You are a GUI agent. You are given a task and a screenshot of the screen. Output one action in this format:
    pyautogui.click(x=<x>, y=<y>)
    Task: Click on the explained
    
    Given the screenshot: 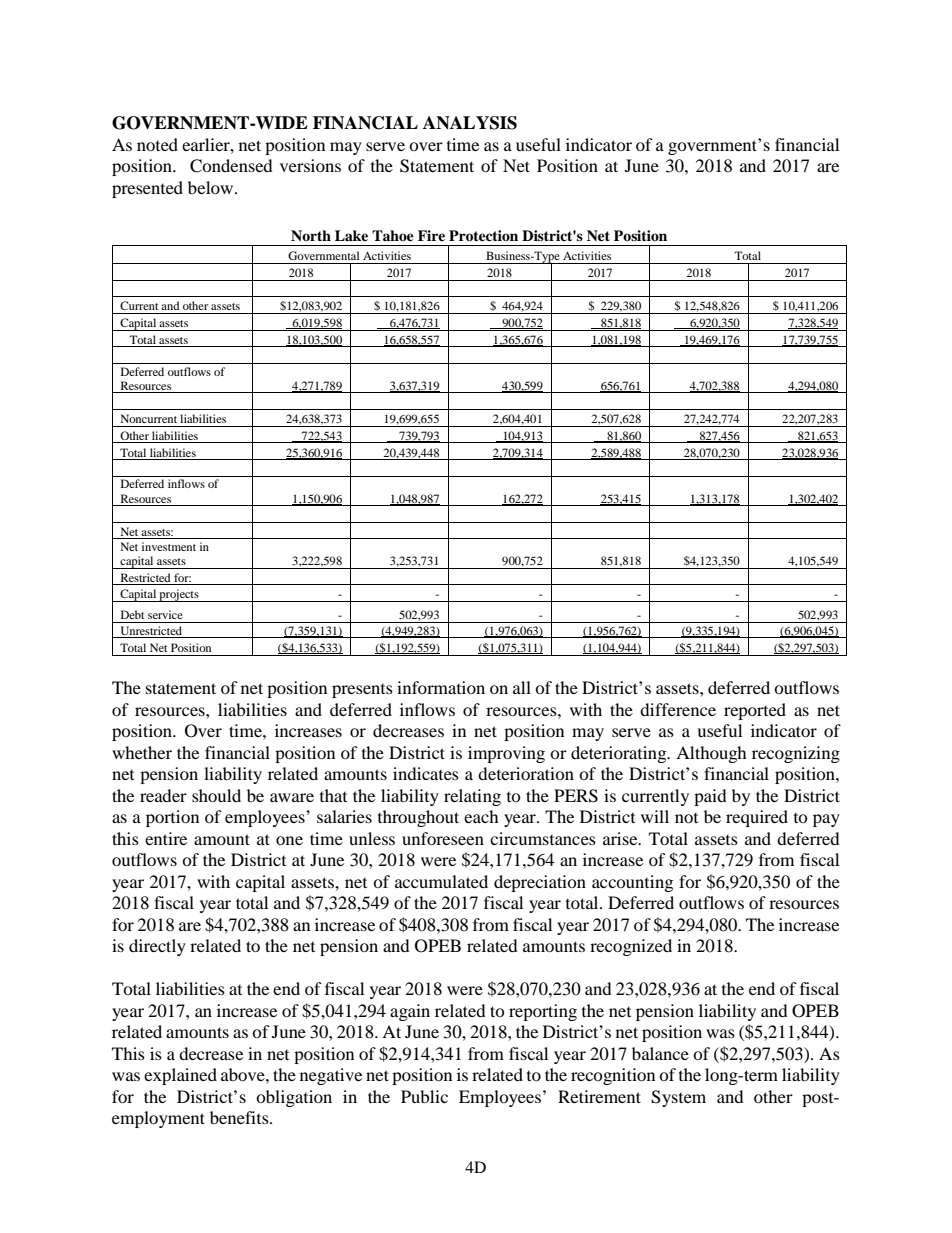 What is the action you would take?
    pyautogui.click(x=180, y=1076)
